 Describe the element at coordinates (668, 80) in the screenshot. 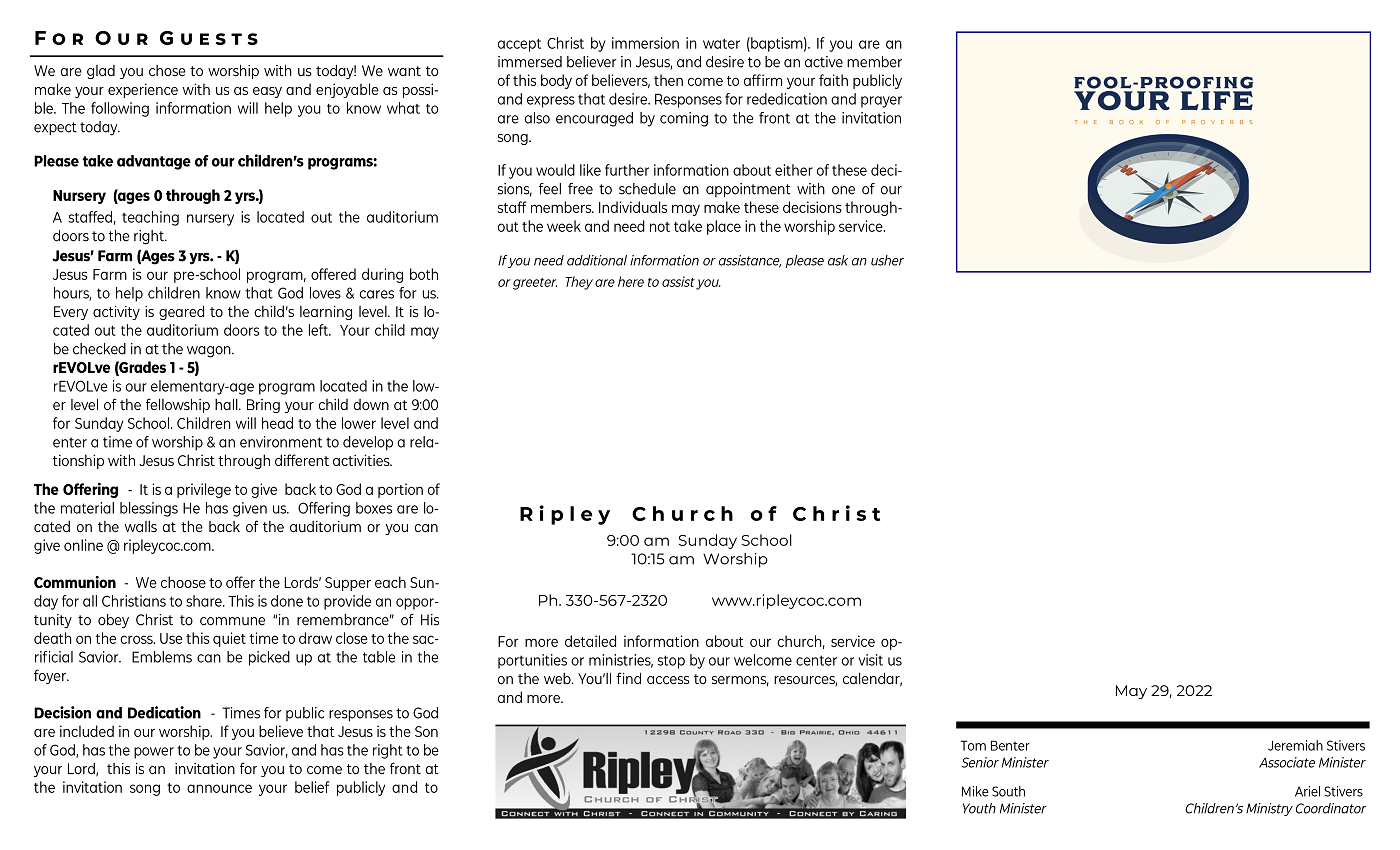

I see `then` at that location.
